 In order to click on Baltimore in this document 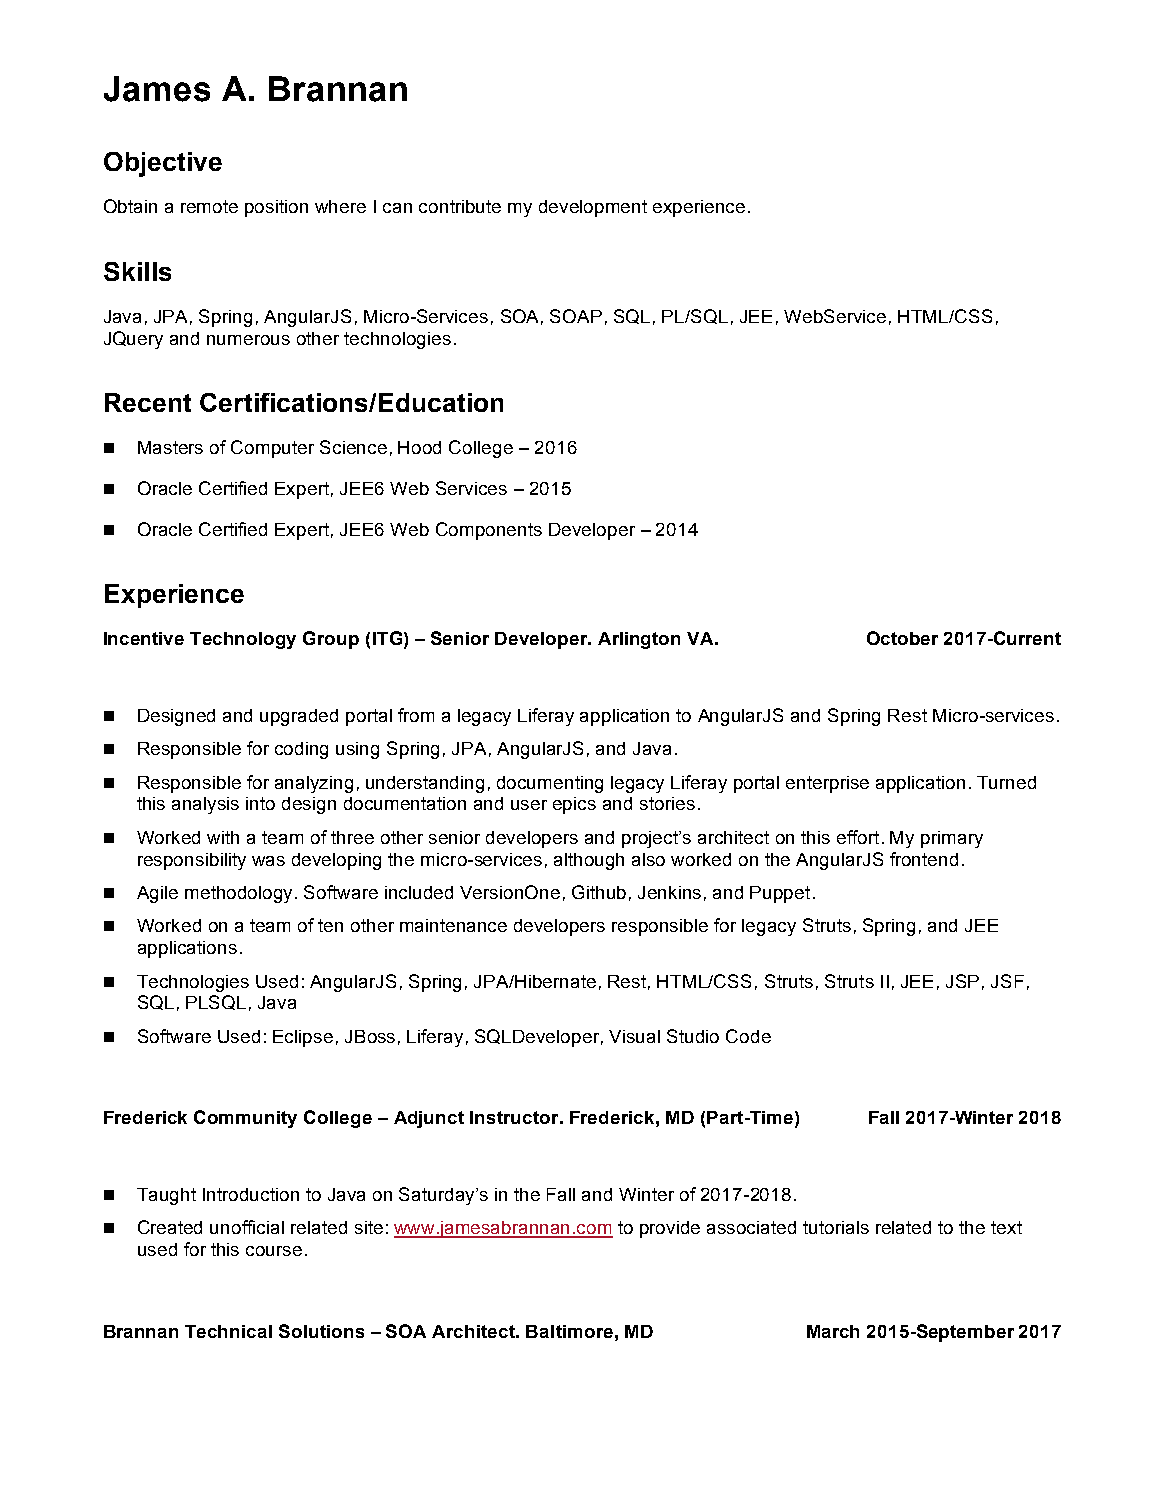, I will do `click(569, 1331)`.
